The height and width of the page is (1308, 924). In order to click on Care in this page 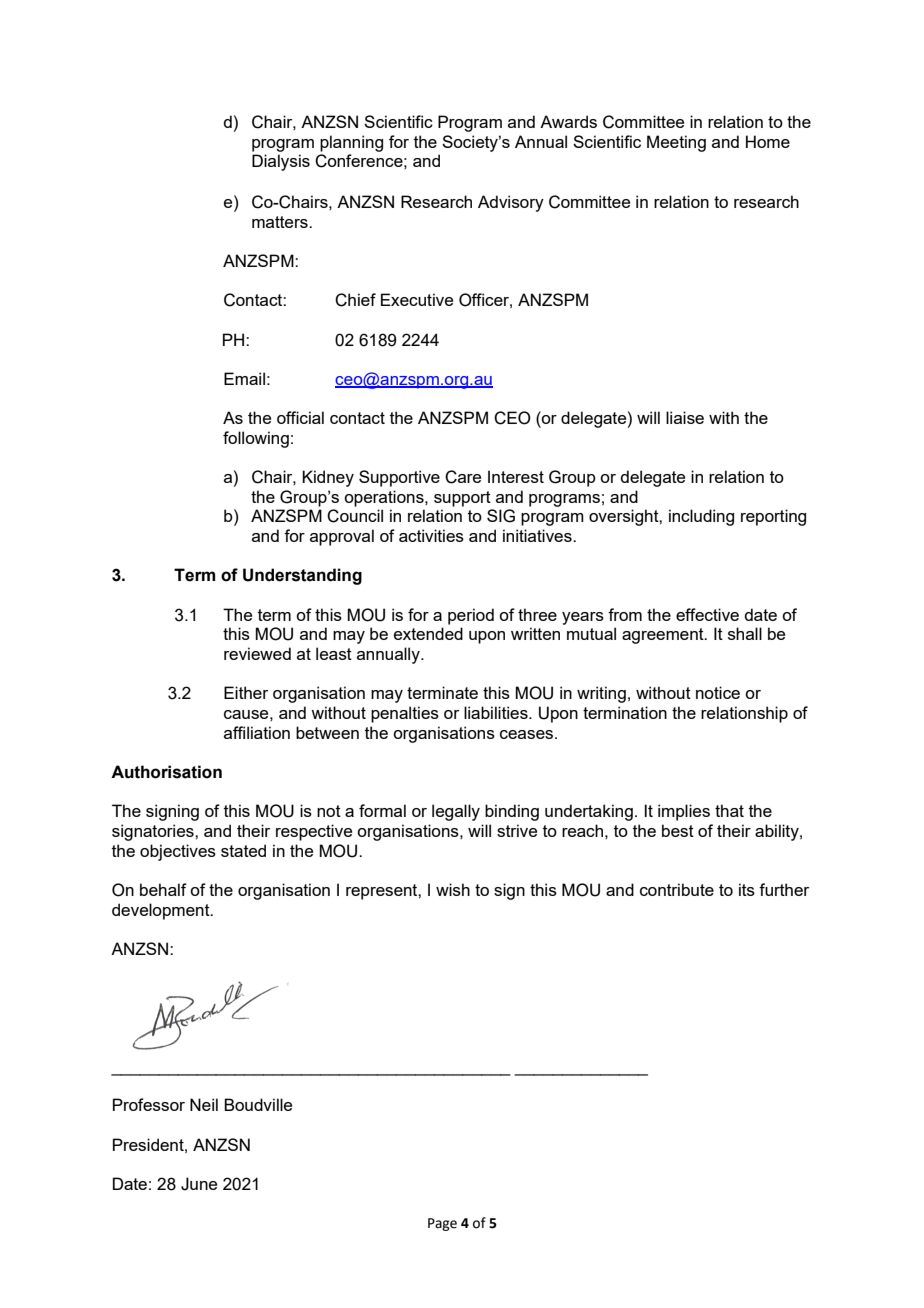, I will do `click(463, 477)`.
